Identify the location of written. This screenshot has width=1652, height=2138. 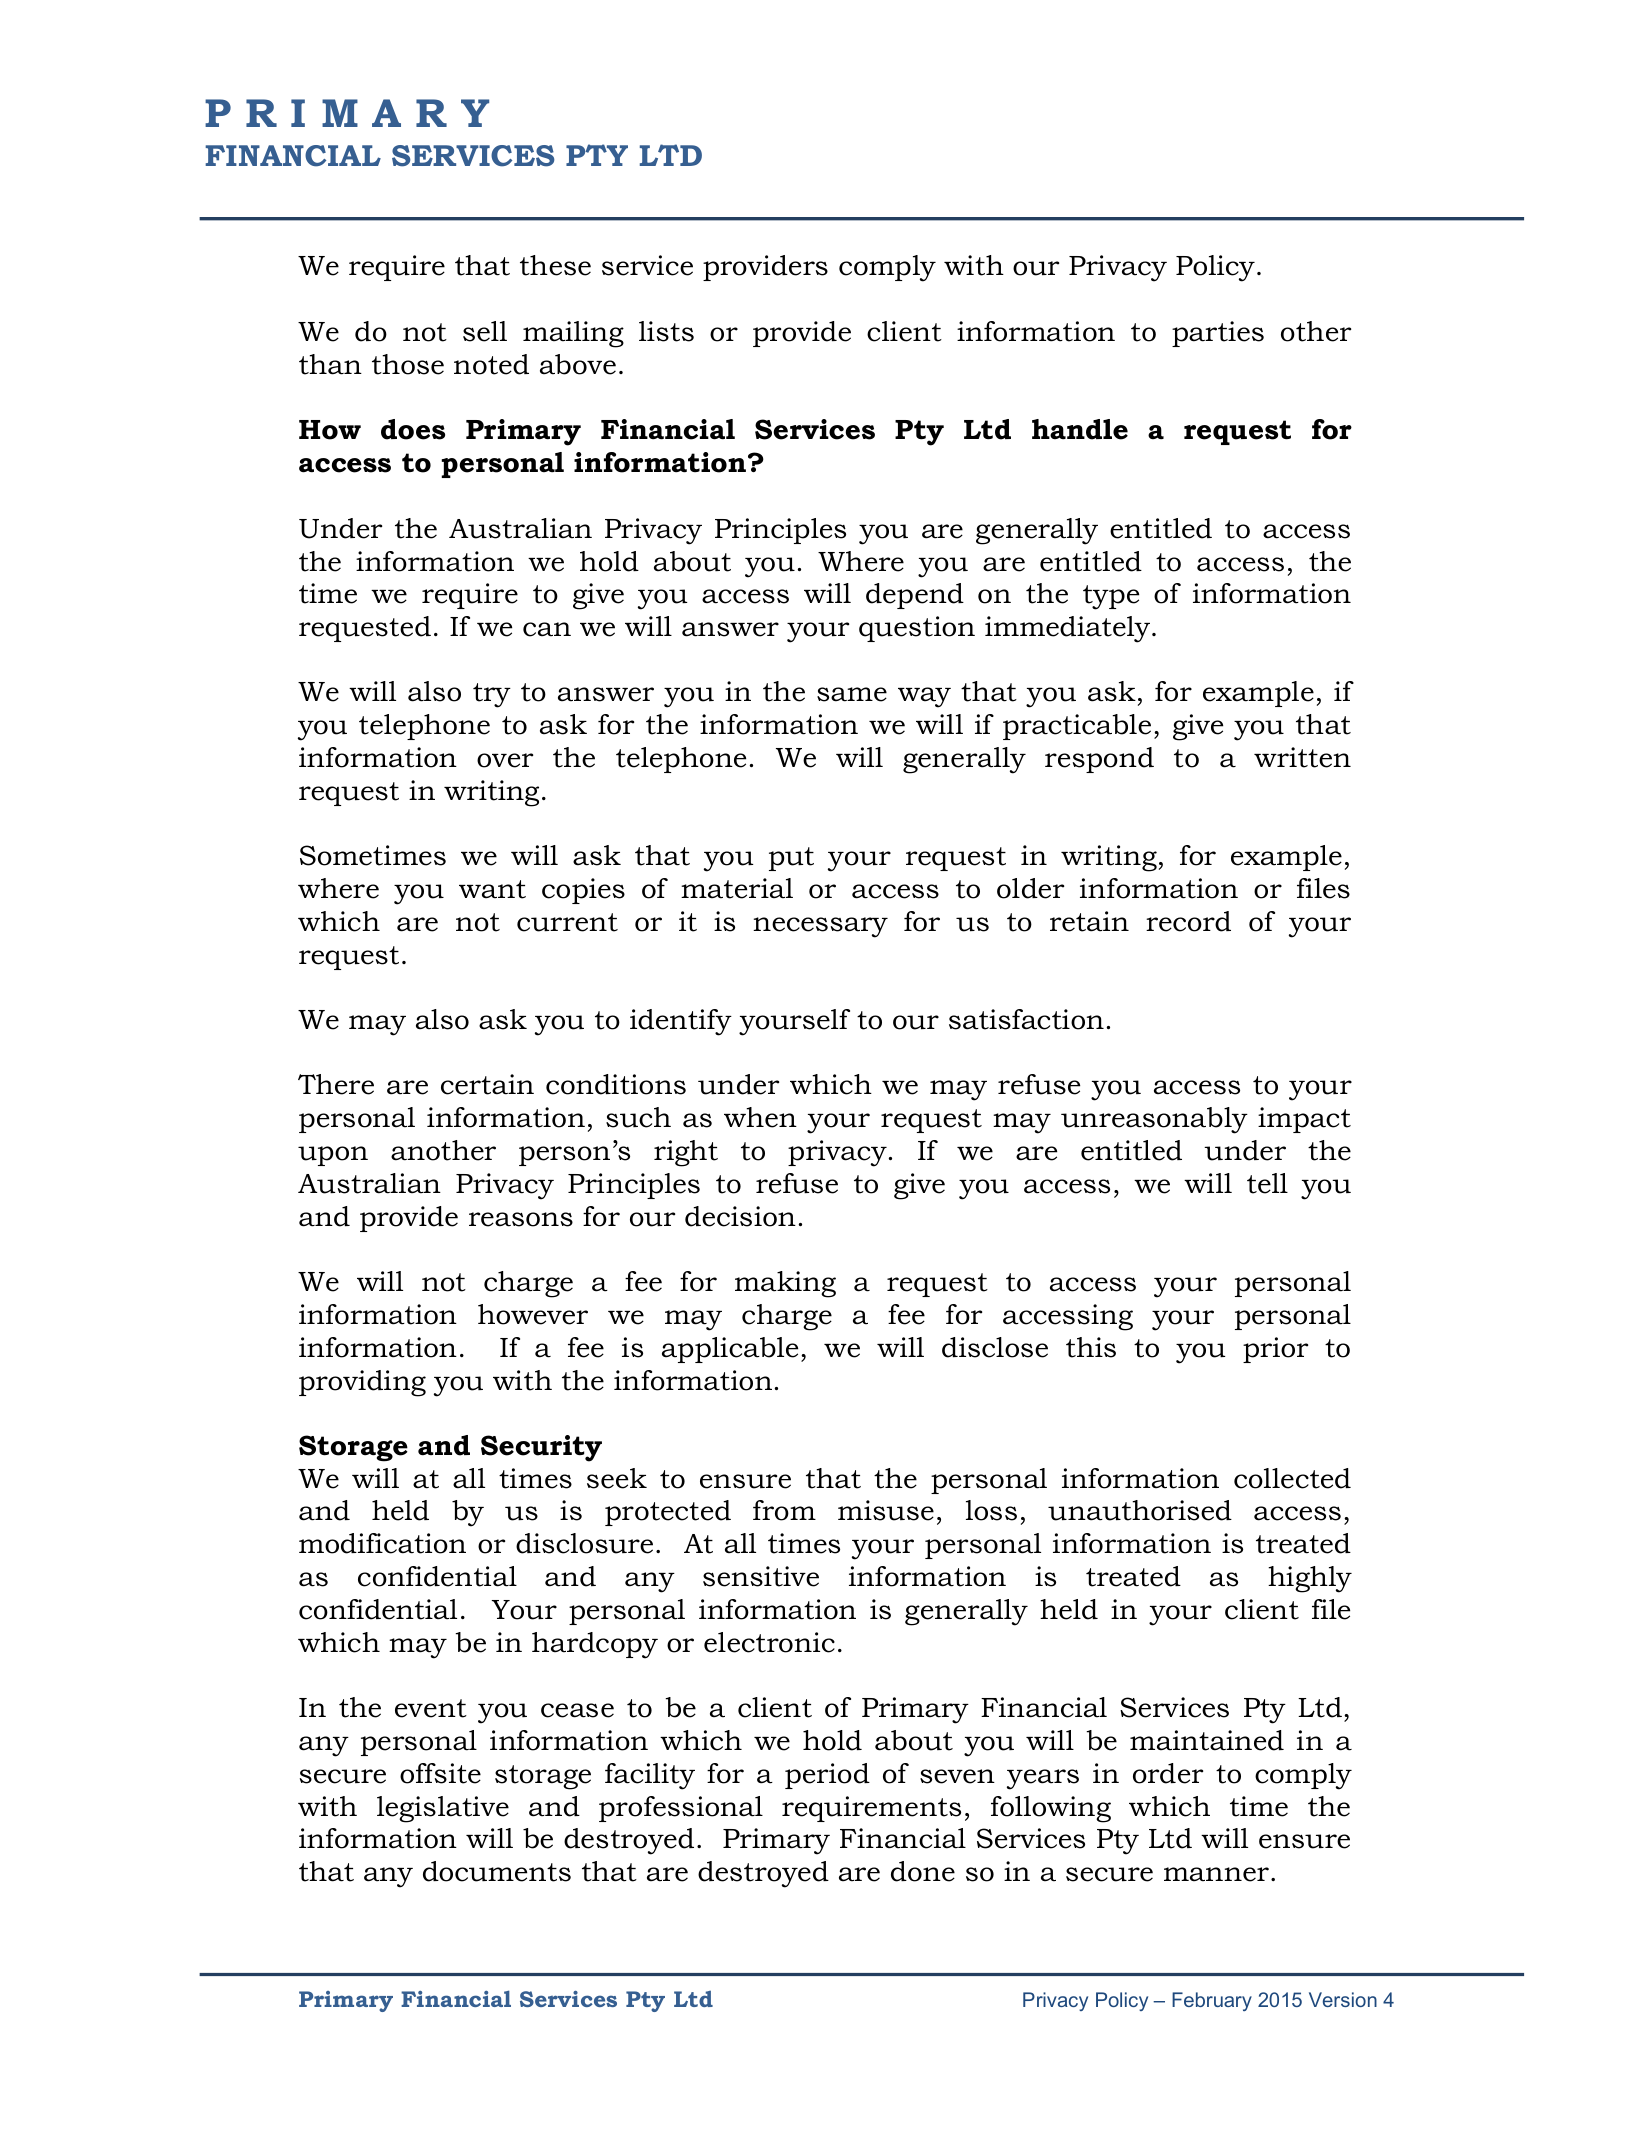
(1302, 757).
